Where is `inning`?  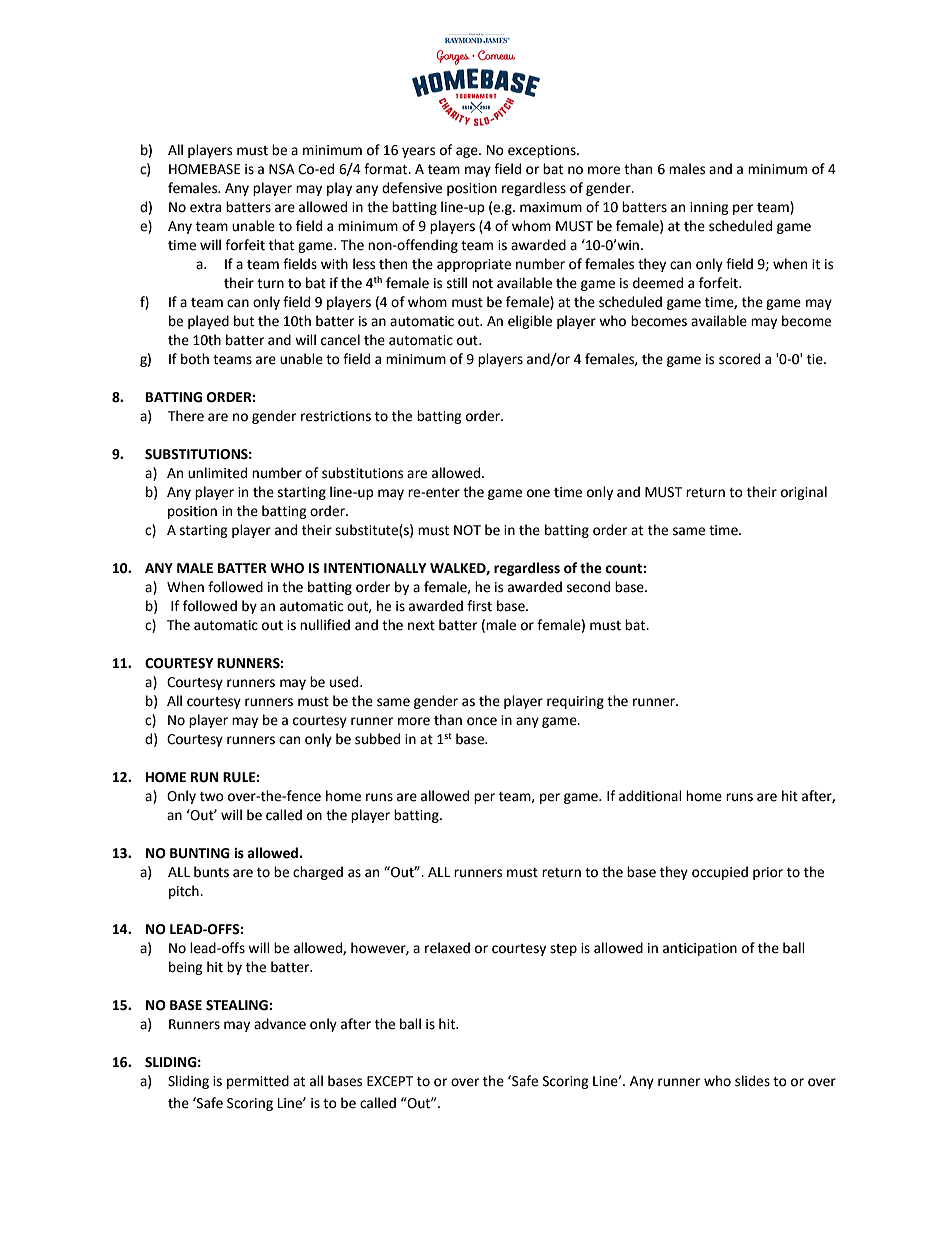 inning is located at coordinates (709, 208).
